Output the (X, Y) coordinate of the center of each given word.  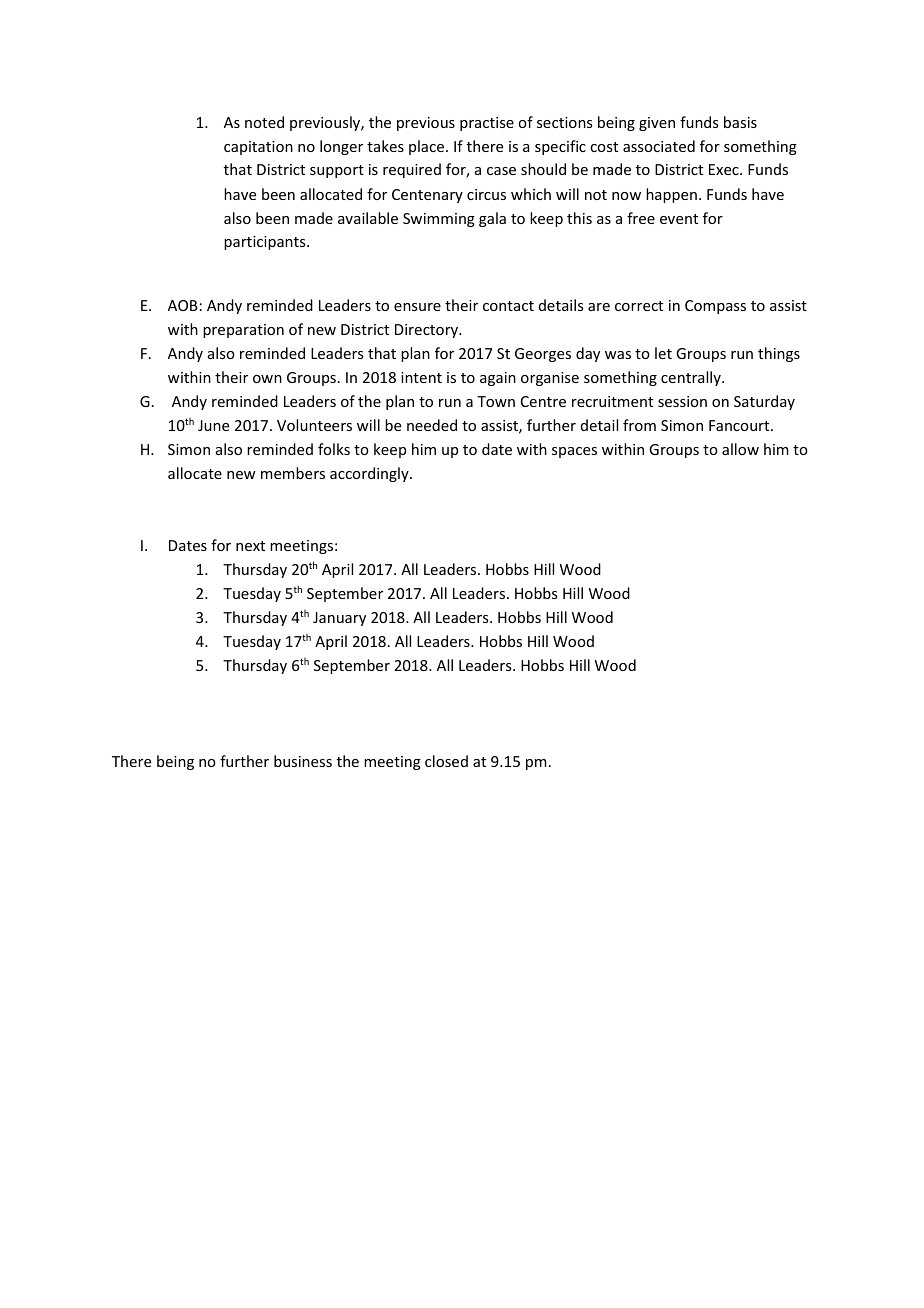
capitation (258, 148)
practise (487, 124)
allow (740, 449)
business (303, 761)
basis (740, 122)
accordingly (370, 474)
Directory (427, 331)
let (663, 353)
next (250, 546)
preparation (243, 331)
